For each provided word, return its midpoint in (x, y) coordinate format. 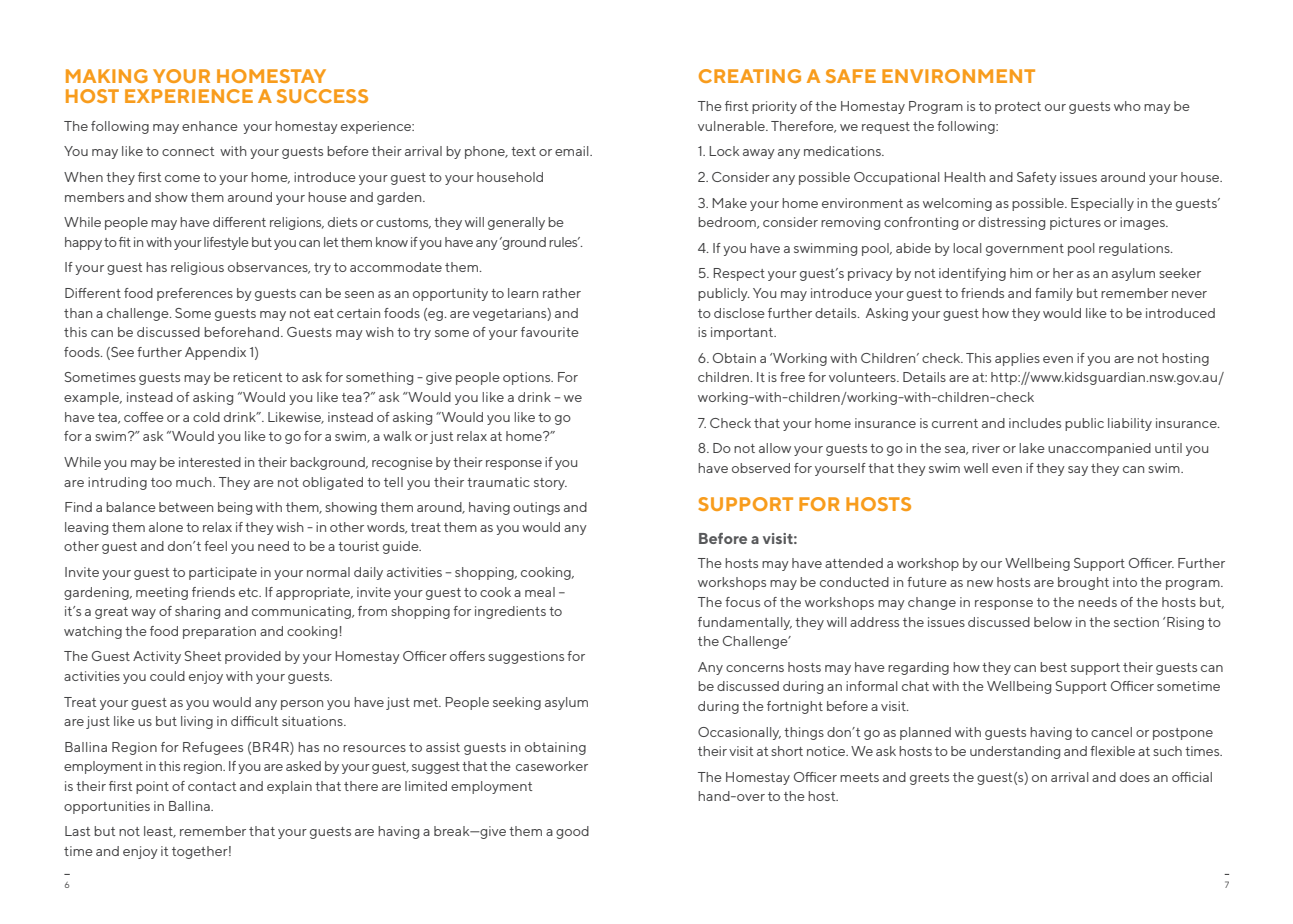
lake (1032, 448)
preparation (219, 632)
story (550, 484)
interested (210, 462)
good (572, 832)
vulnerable (732, 126)
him (1021, 273)
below (1053, 622)
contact (212, 786)
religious (197, 268)
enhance (210, 126)
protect (1018, 108)
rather (562, 293)
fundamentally (745, 623)
